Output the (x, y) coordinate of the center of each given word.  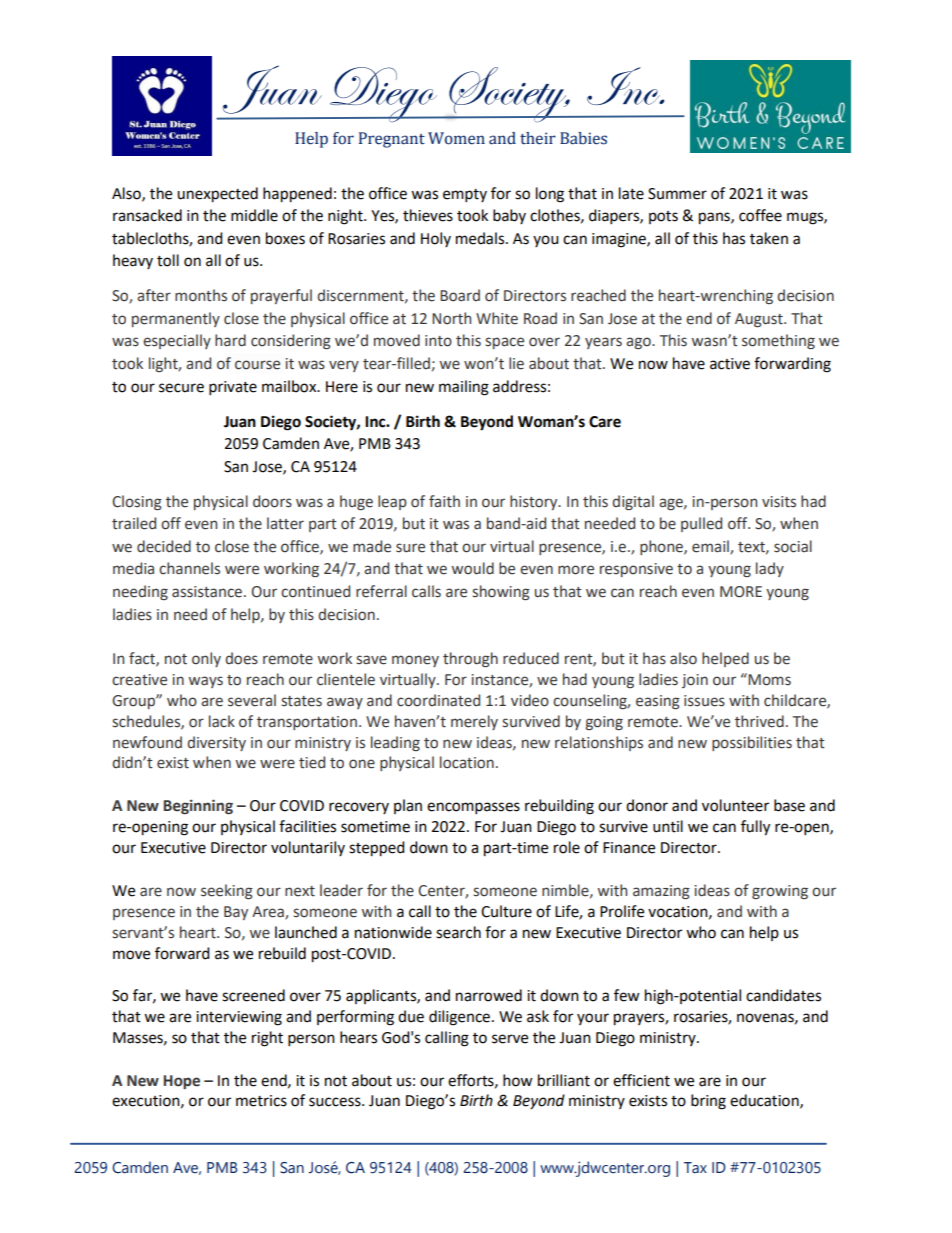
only (206, 659)
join (695, 681)
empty (465, 196)
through (470, 659)
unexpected (217, 195)
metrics (261, 1101)
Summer (677, 194)
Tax (695, 1168)
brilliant (564, 1080)
